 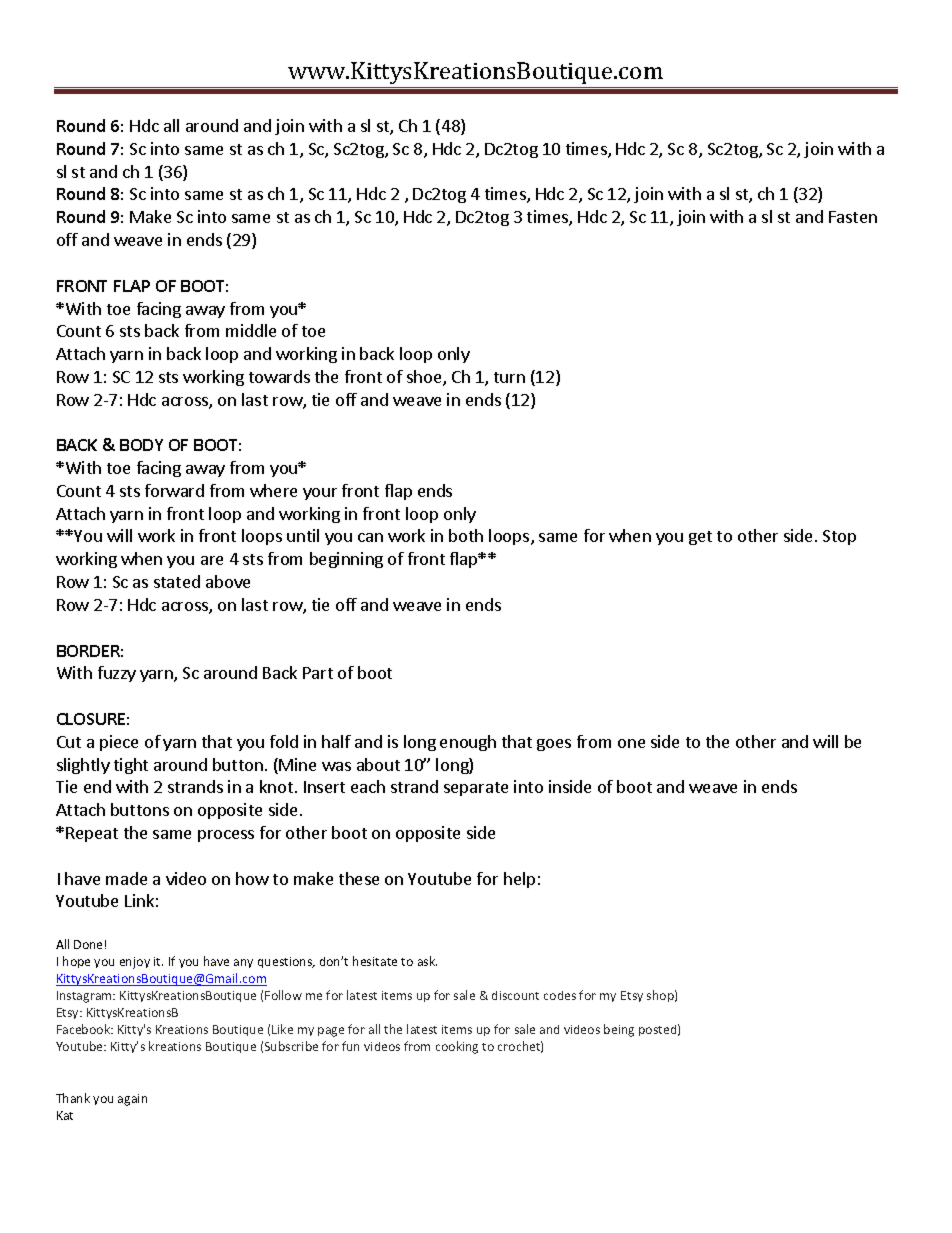 I want to click on codes, so click(x=560, y=995).
